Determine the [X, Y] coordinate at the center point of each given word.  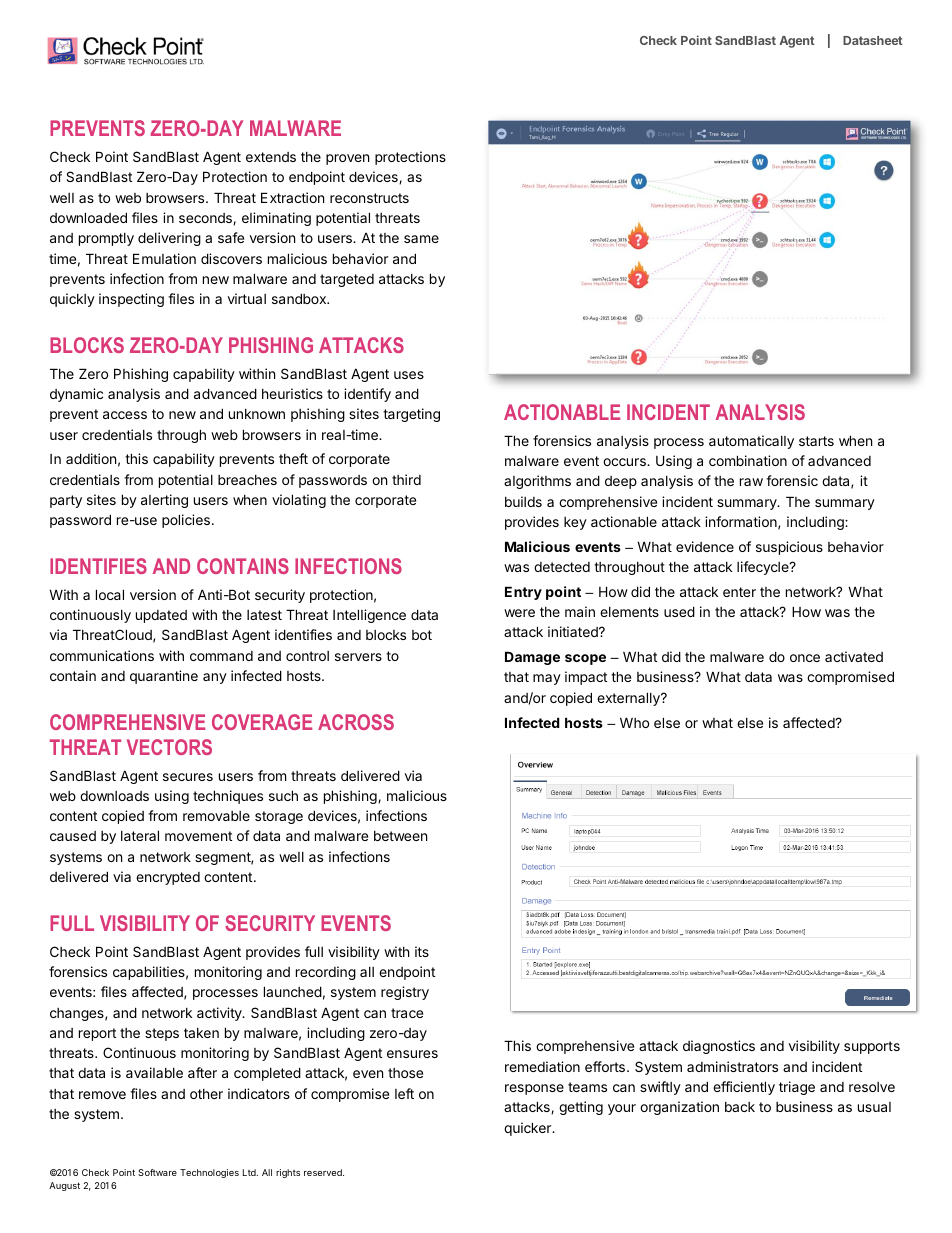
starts [816, 441]
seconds [206, 219]
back [740, 1107]
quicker [528, 1129]
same [421, 239]
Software [157, 1172]
